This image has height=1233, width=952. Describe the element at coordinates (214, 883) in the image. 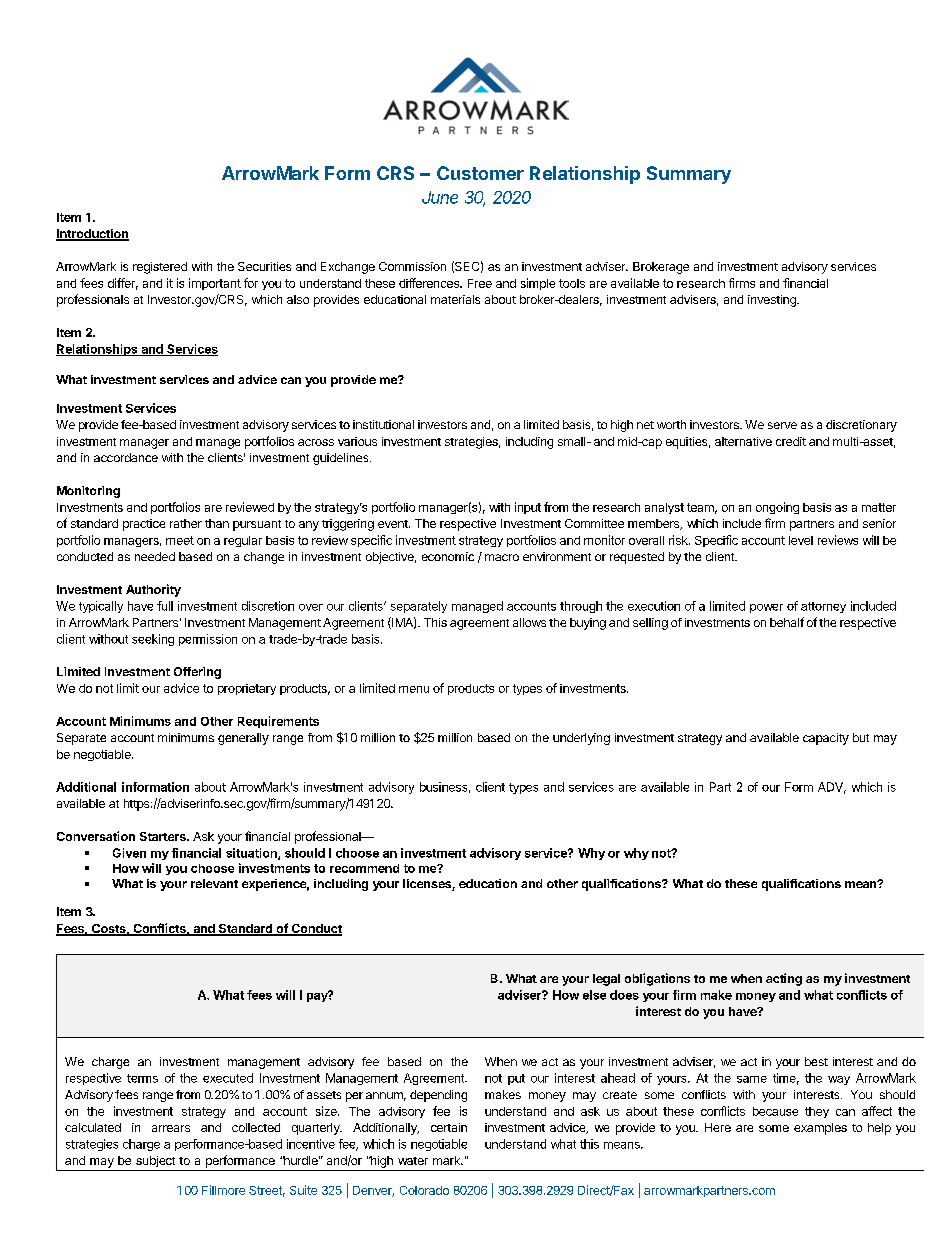

I see `relevant` at that location.
